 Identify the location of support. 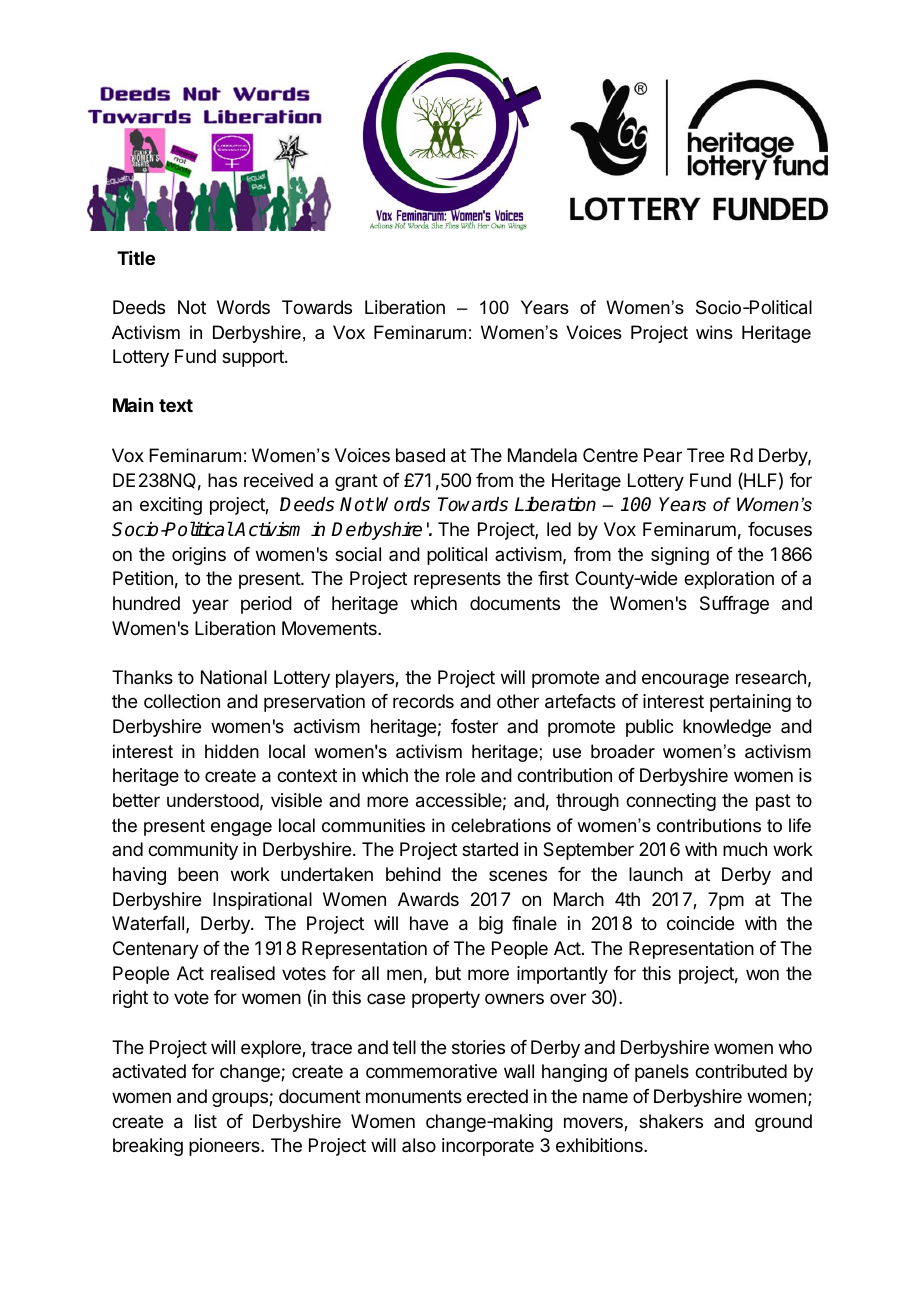
(254, 358).
